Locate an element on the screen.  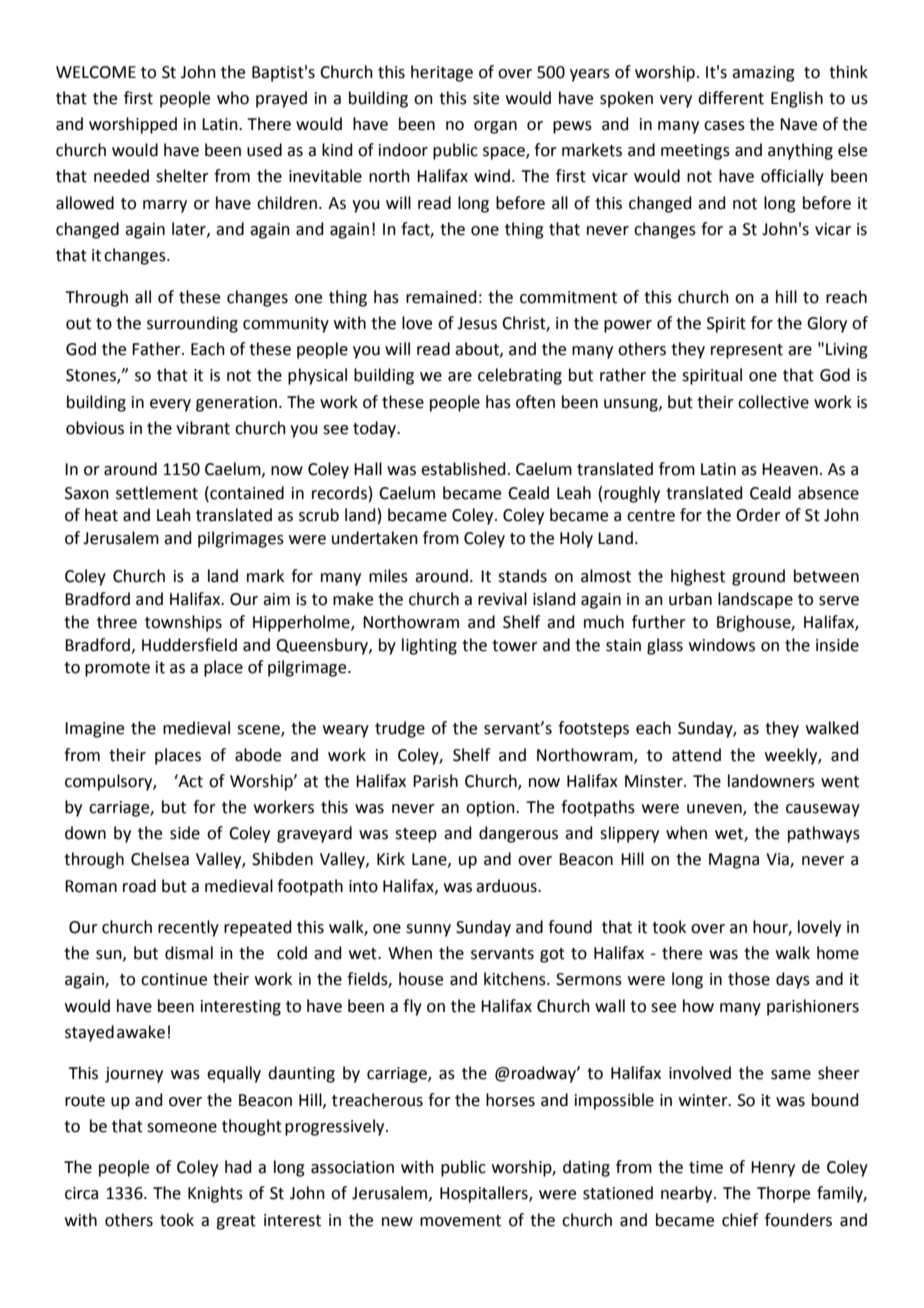
movement is located at coordinates (460, 1221).
